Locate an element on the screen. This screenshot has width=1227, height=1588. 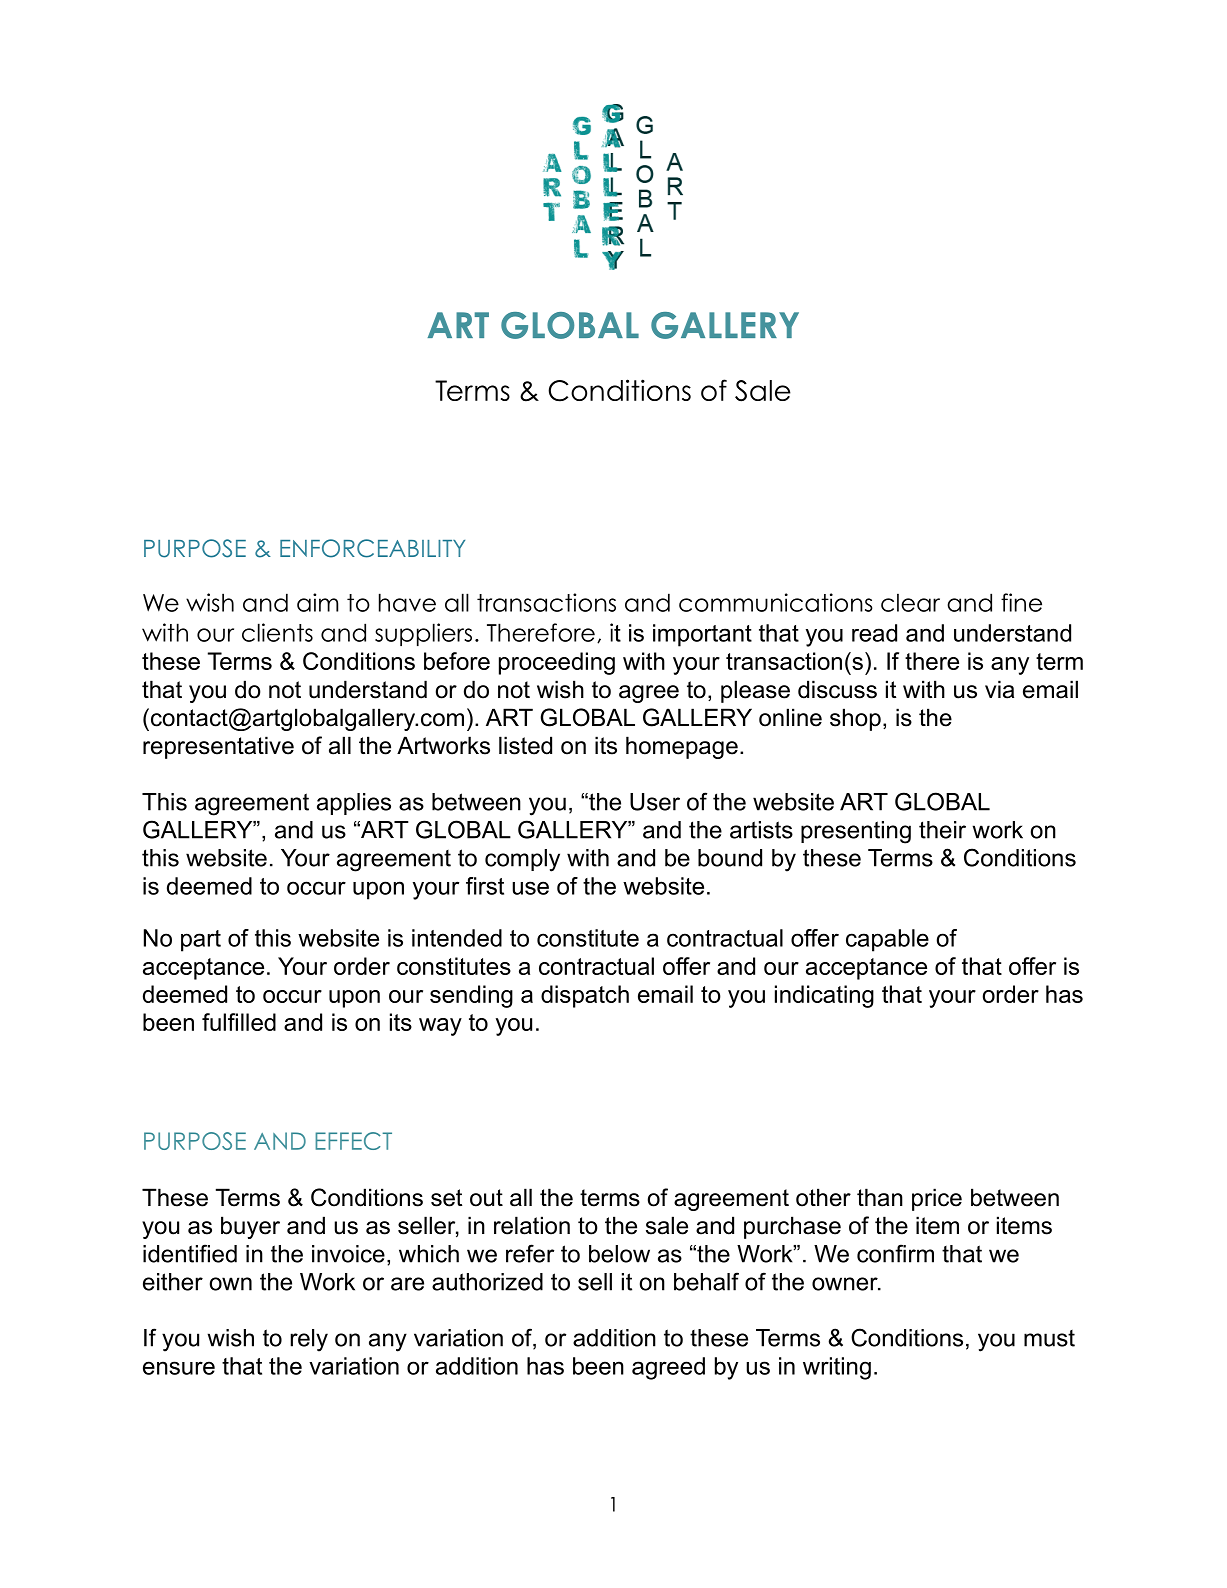
rely is located at coordinates (309, 1340).
